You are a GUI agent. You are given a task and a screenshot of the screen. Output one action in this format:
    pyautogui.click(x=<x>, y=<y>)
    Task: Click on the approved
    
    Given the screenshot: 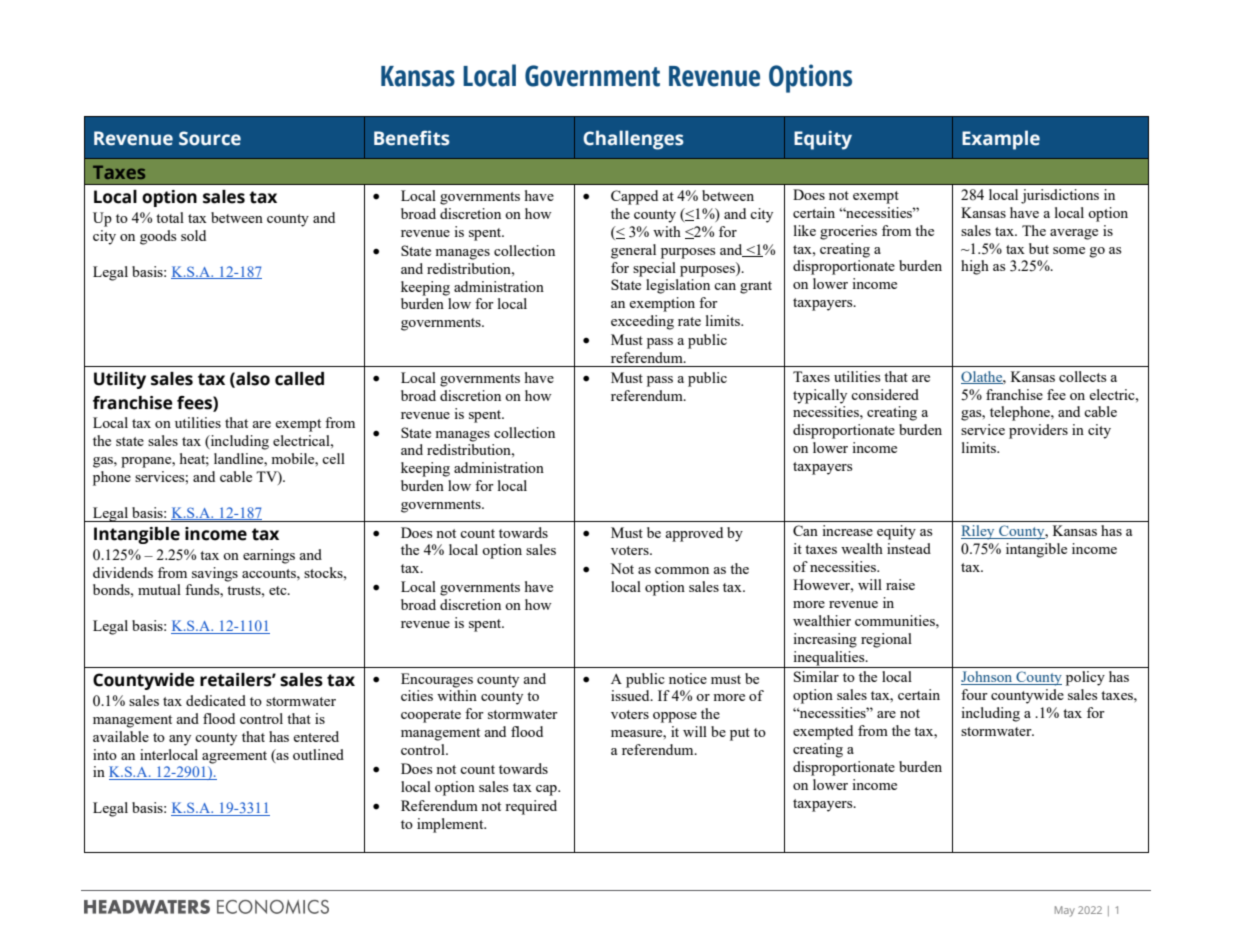 What is the action you would take?
    pyautogui.click(x=694, y=534)
